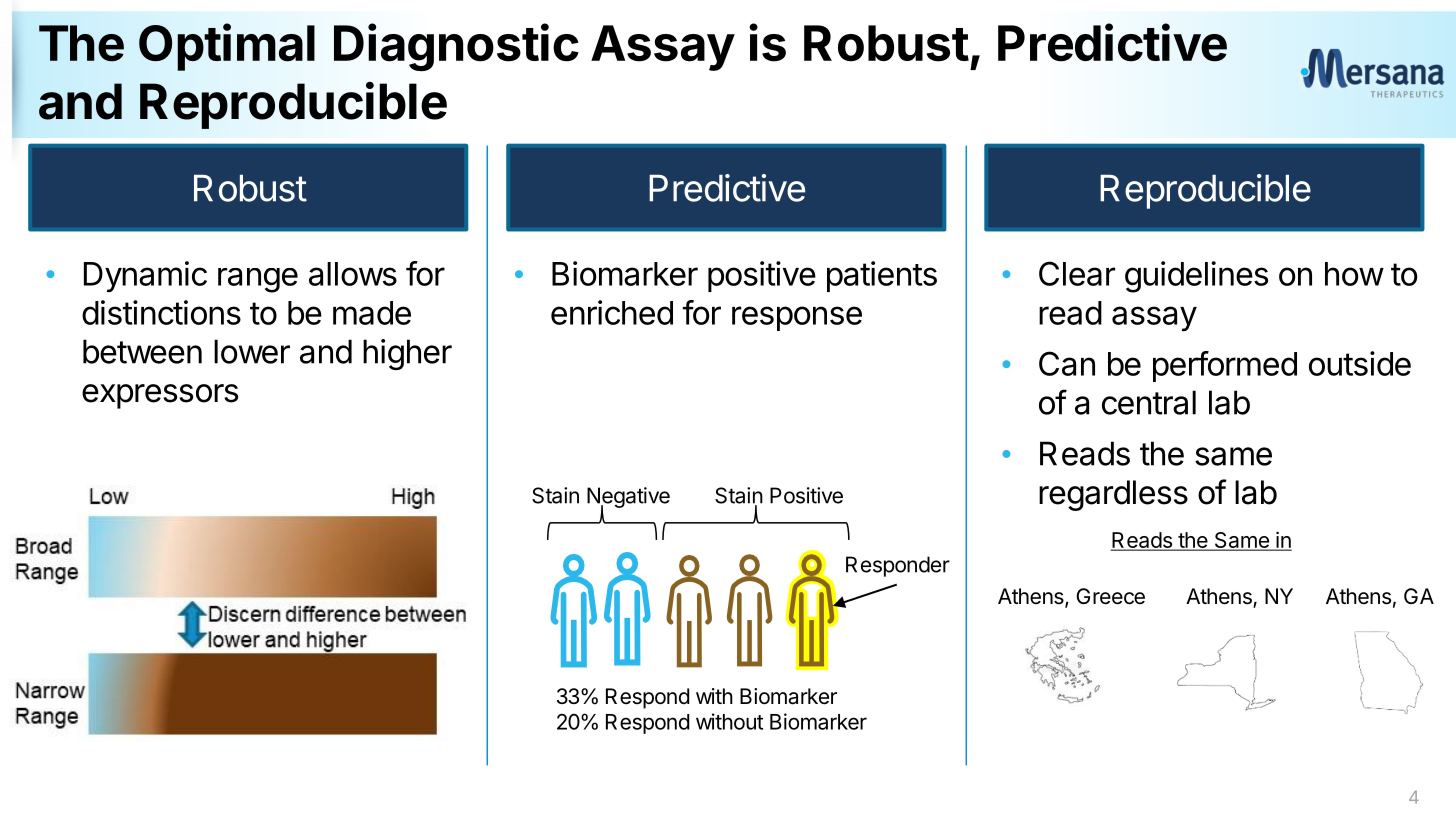  Describe the element at coordinates (628, 498) in the document. I see `Negative` at that location.
